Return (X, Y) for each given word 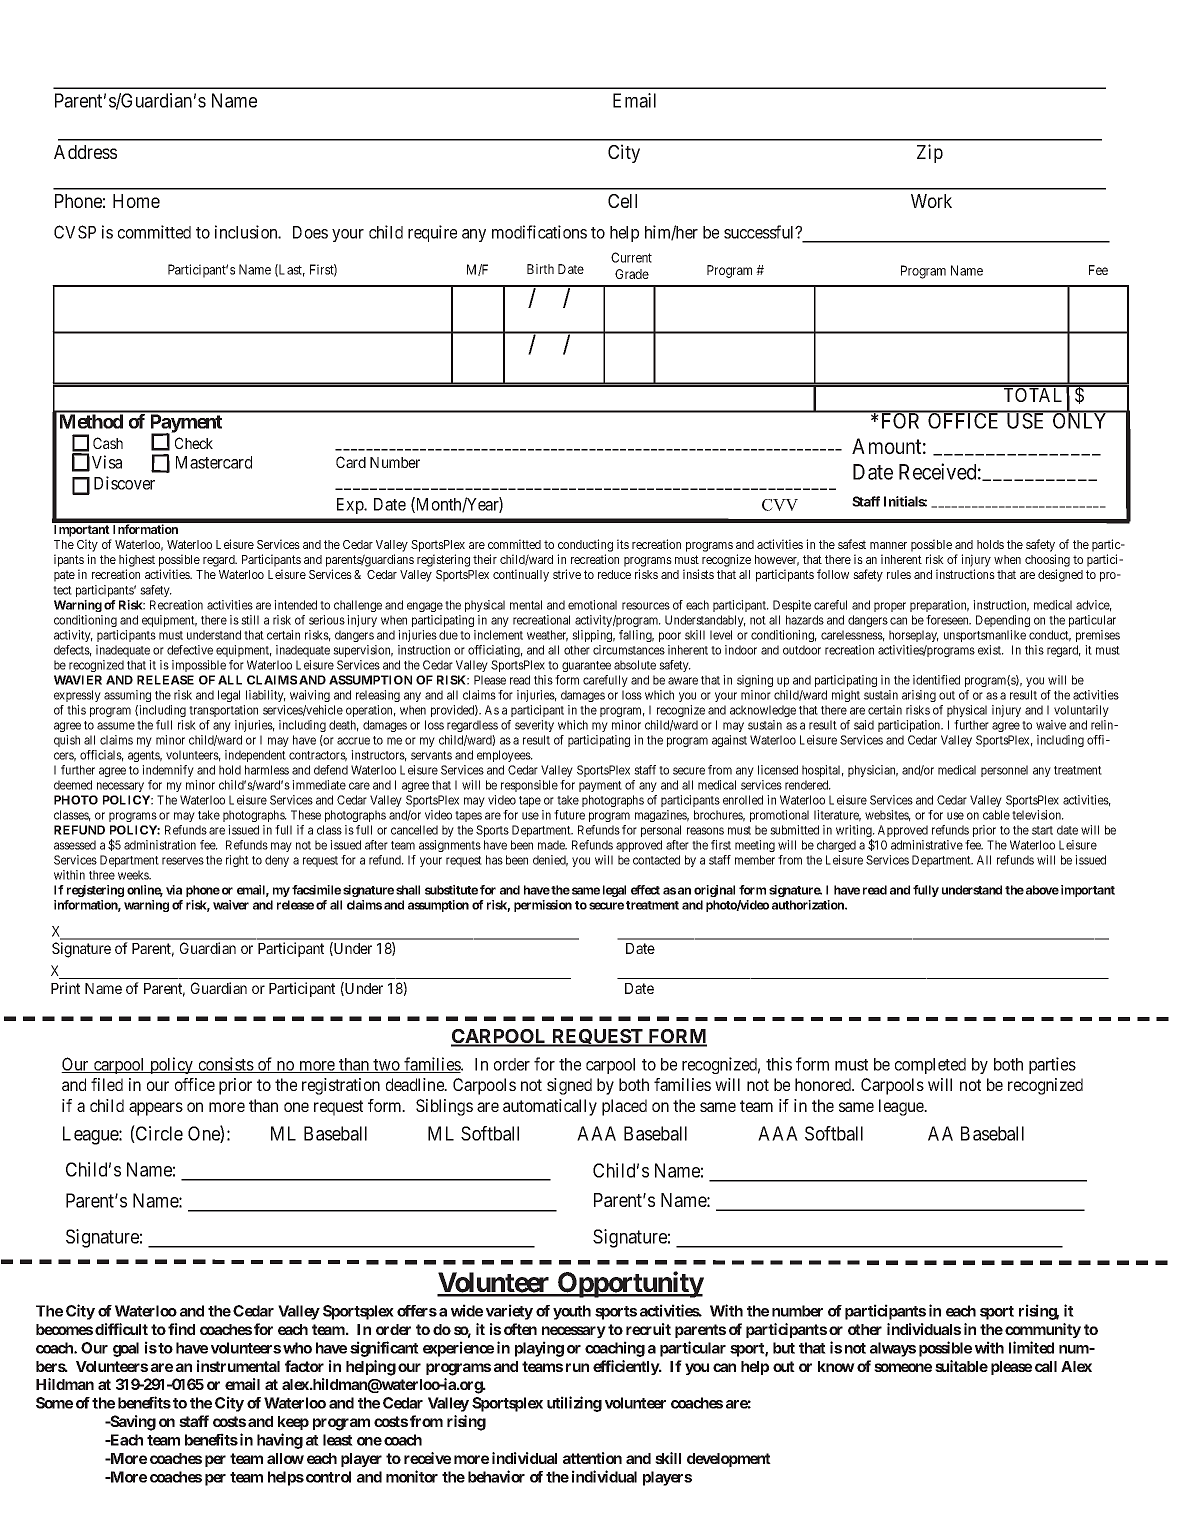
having (280, 1441)
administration (160, 845)
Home (136, 201)
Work (931, 201)
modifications (539, 232)
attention (592, 1458)
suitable (961, 1366)
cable (996, 815)
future (569, 815)
